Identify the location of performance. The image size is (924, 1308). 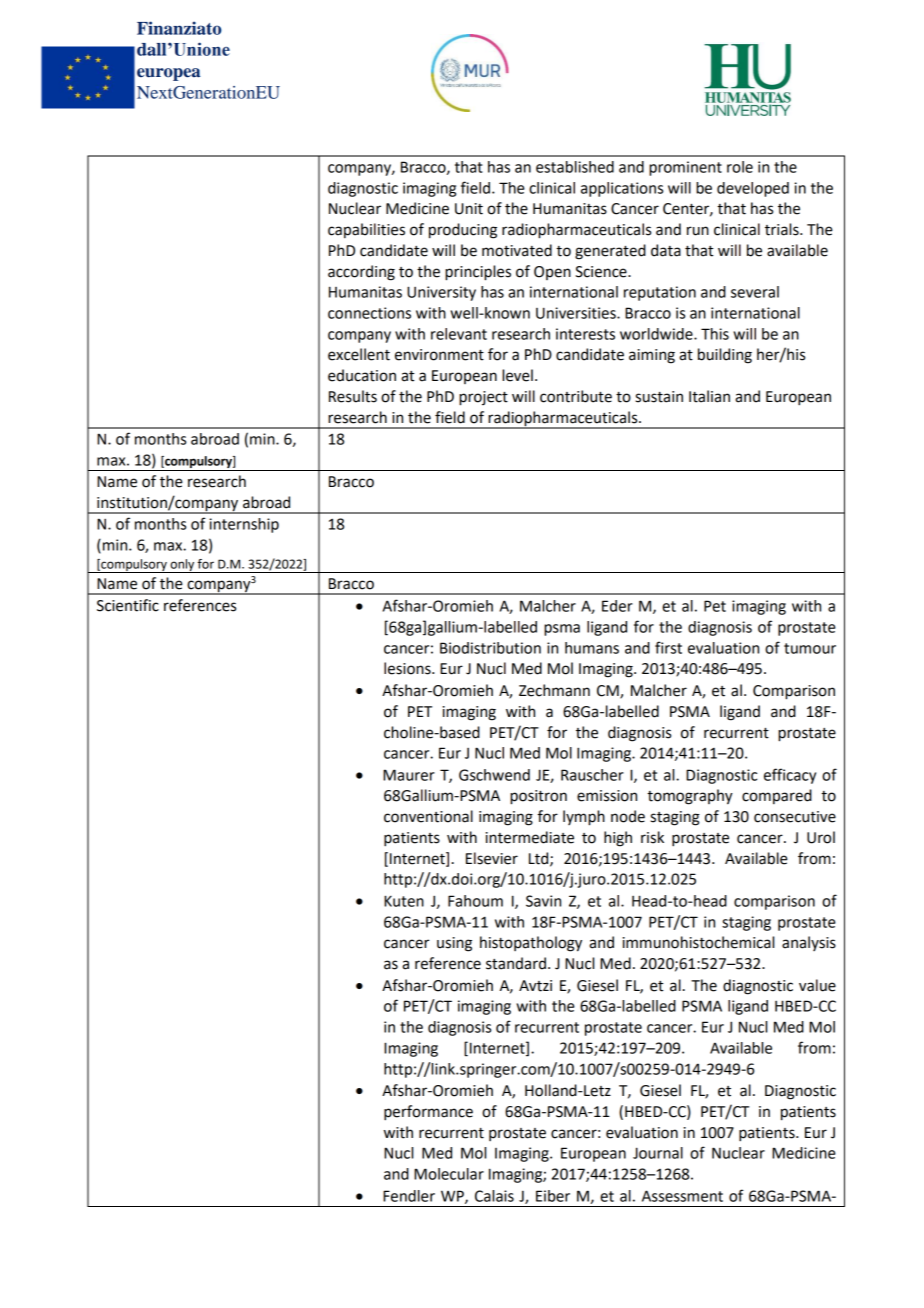
(428, 1113).
